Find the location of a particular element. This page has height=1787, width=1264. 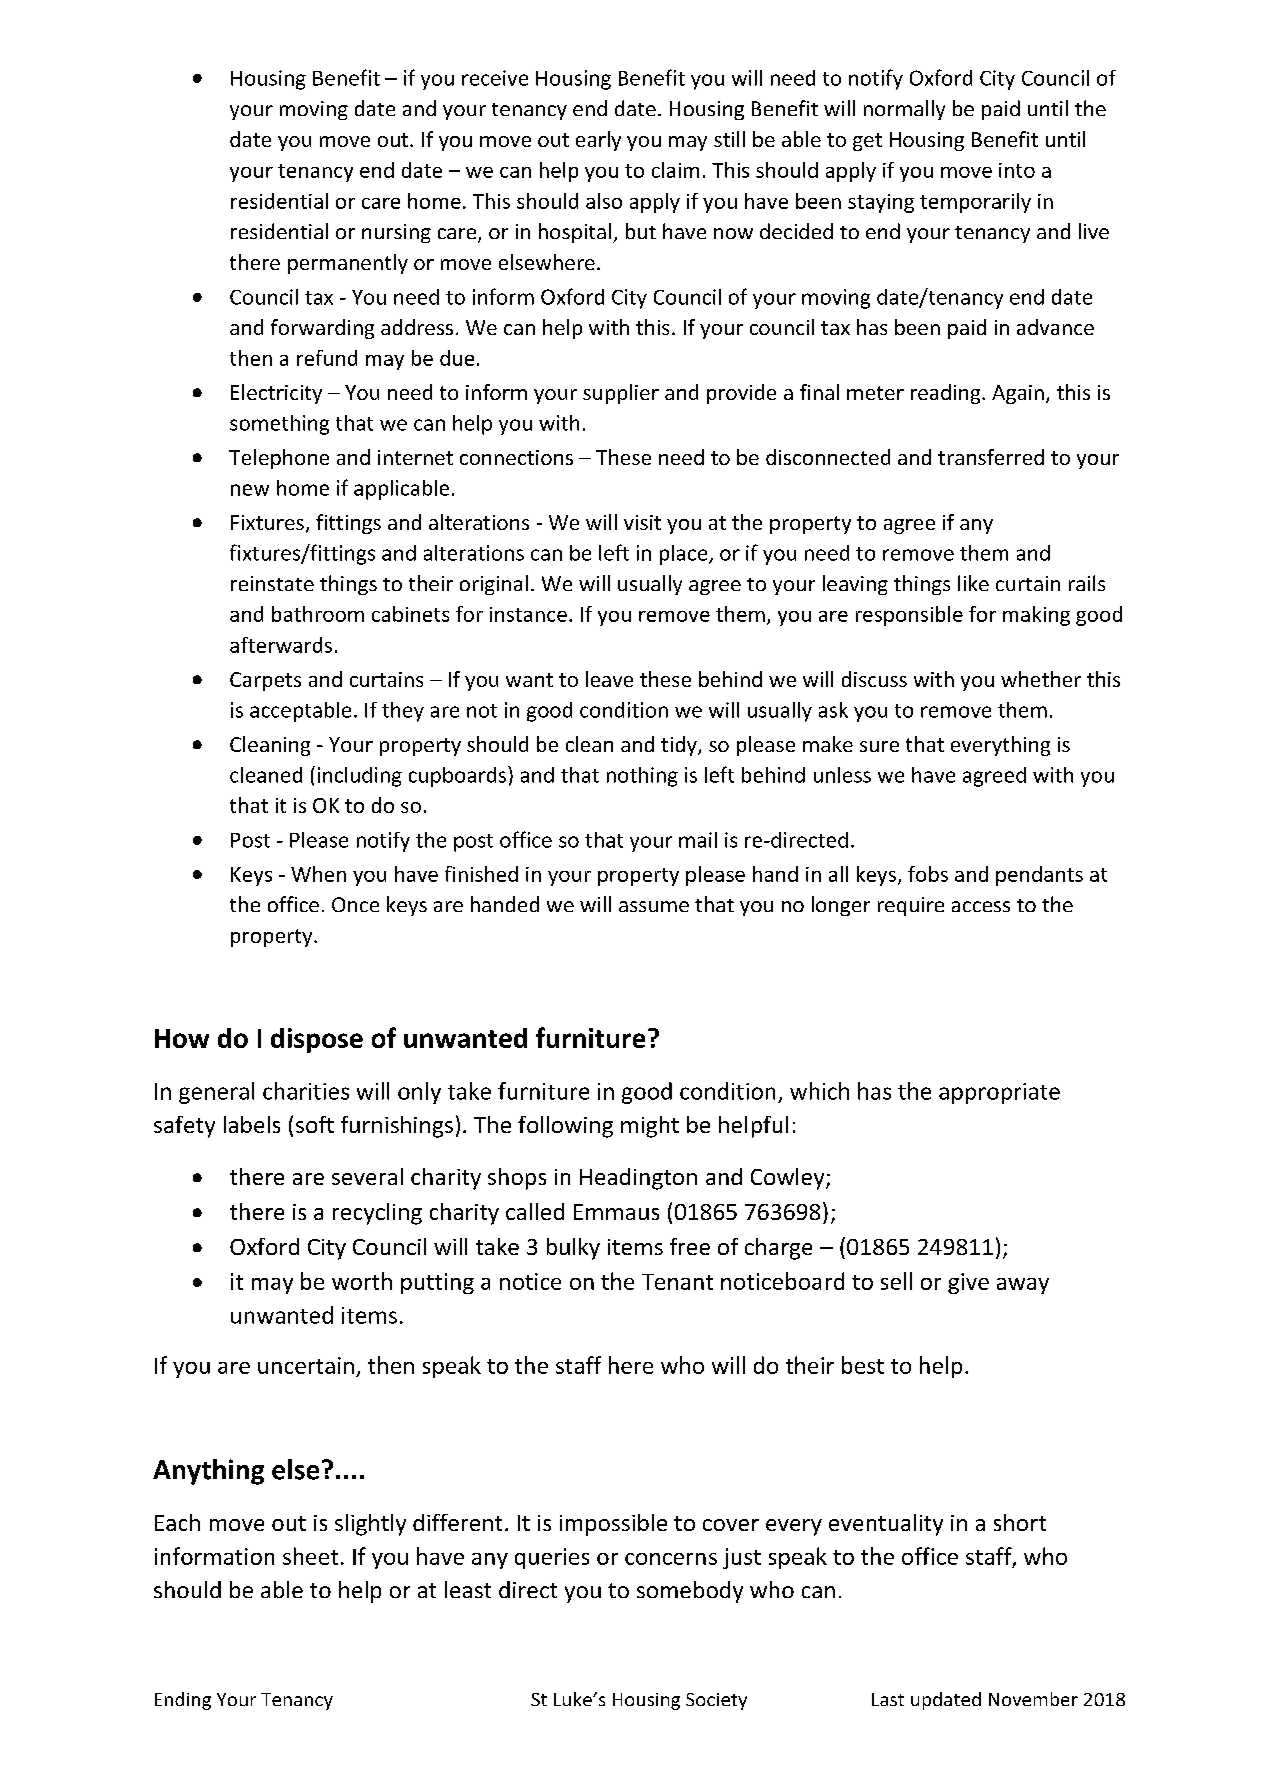

access is located at coordinates (981, 906).
